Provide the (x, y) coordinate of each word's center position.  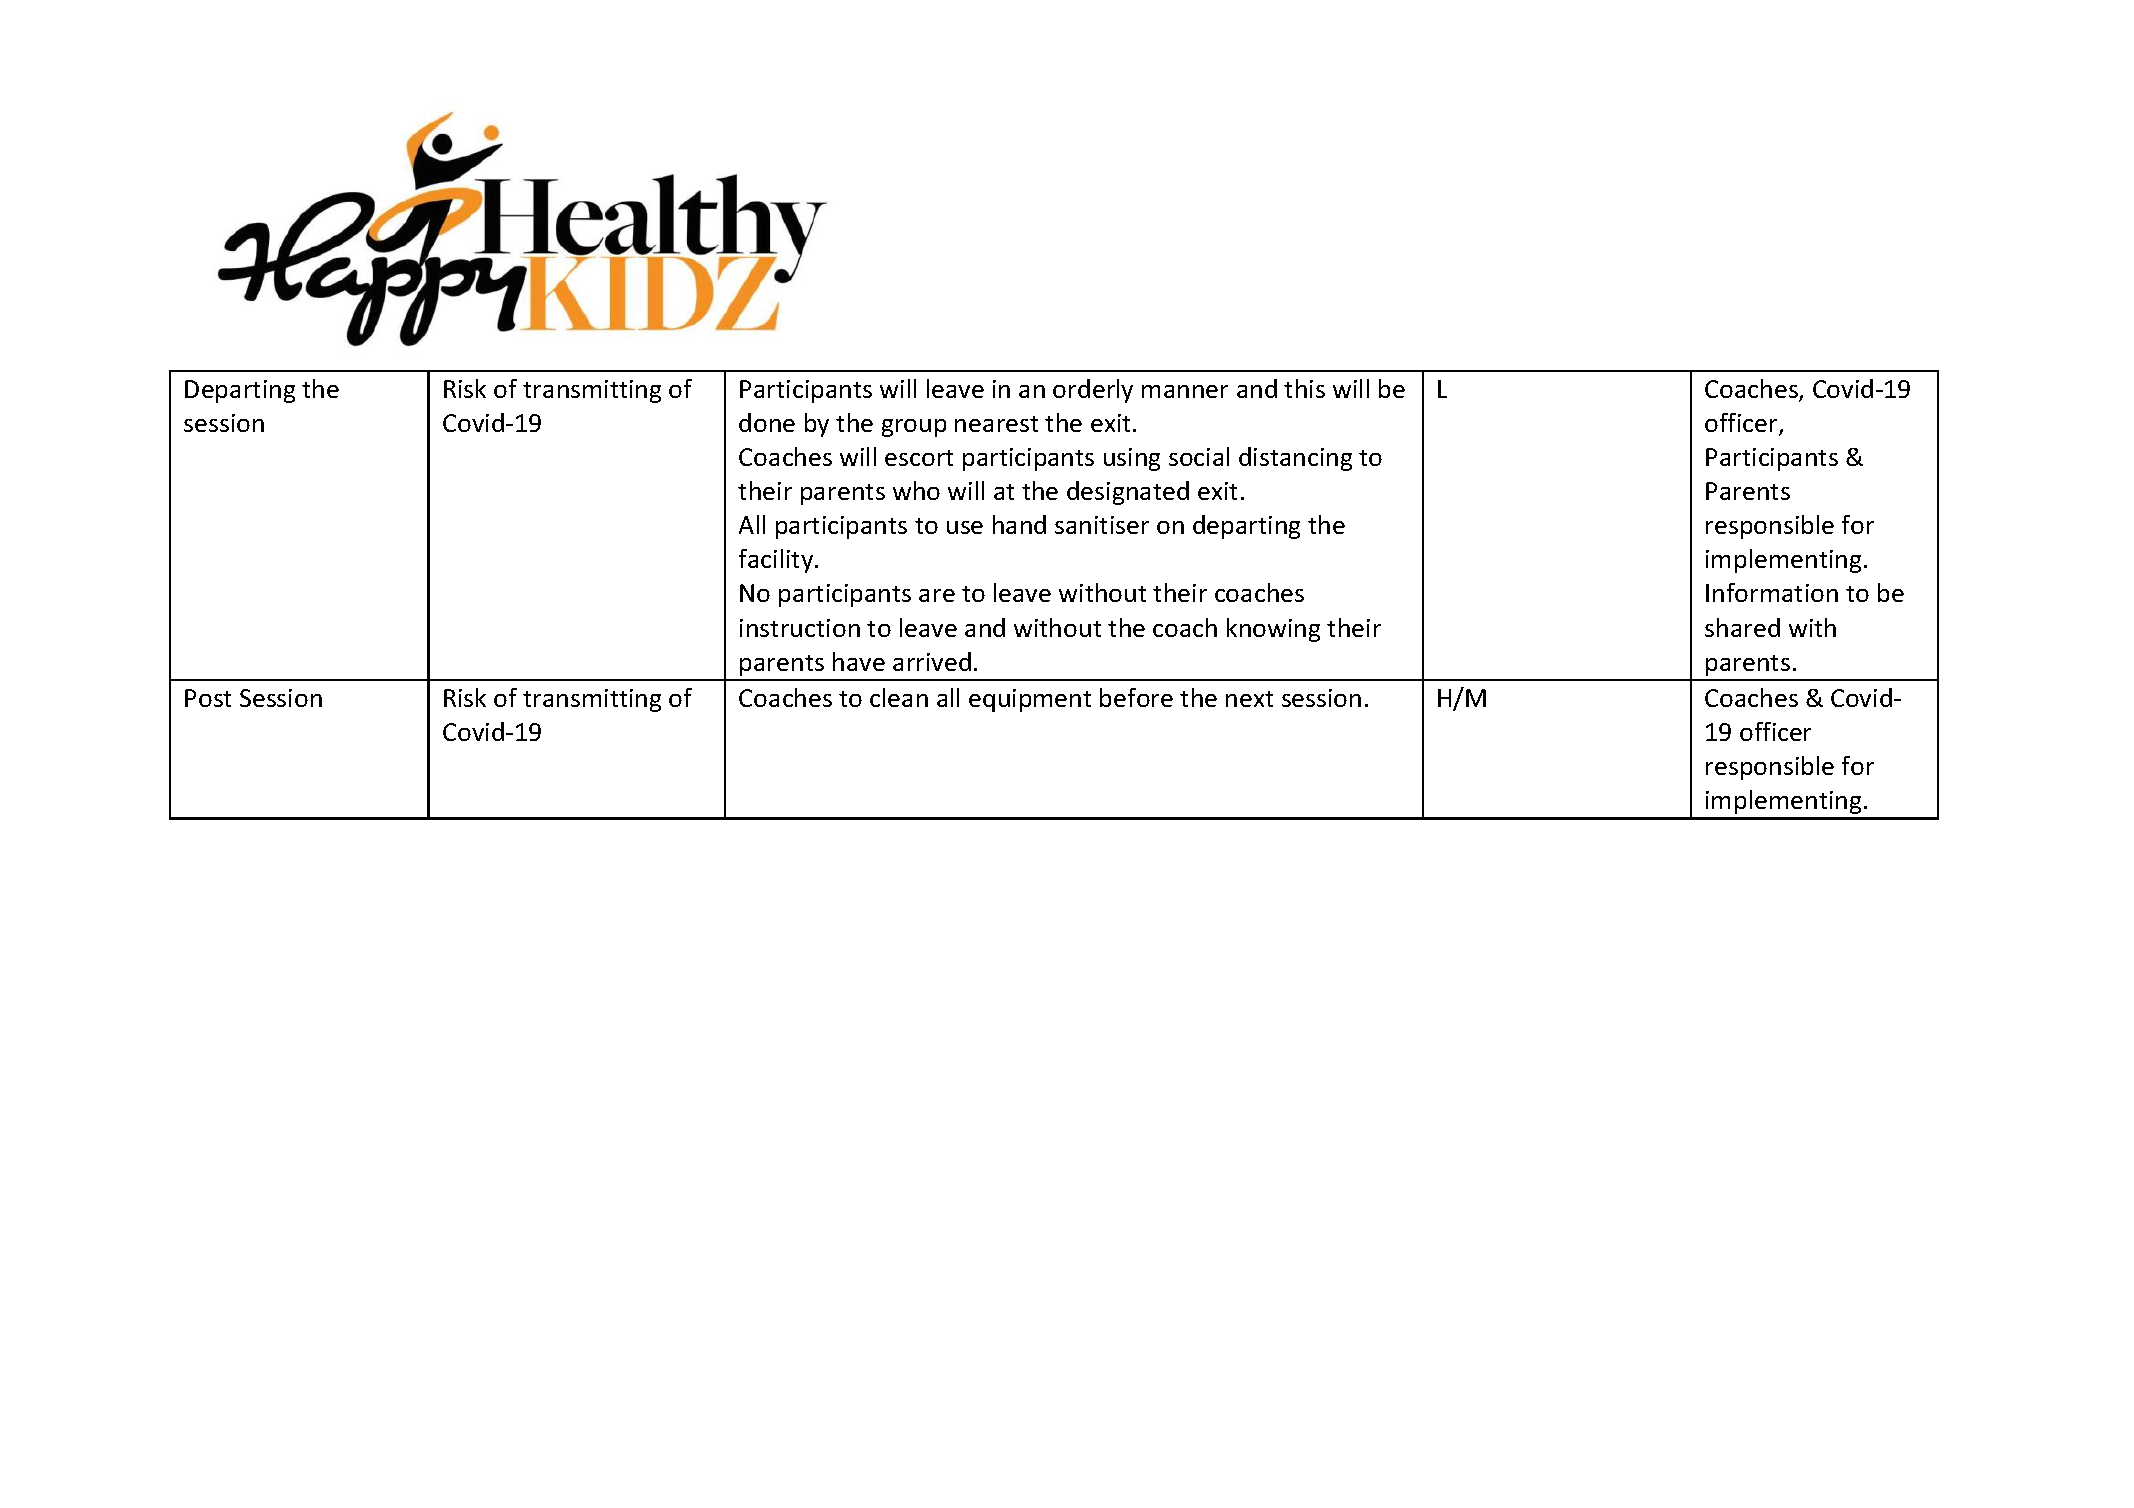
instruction (800, 628)
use (965, 527)
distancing (1295, 459)
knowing (1273, 630)
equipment (1030, 700)
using (1132, 459)
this (1304, 388)
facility (777, 561)
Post (208, 698)
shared (1742, 627)
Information (1772, 592)
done (767, 422)
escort (919, 458)
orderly (1093, 391)
